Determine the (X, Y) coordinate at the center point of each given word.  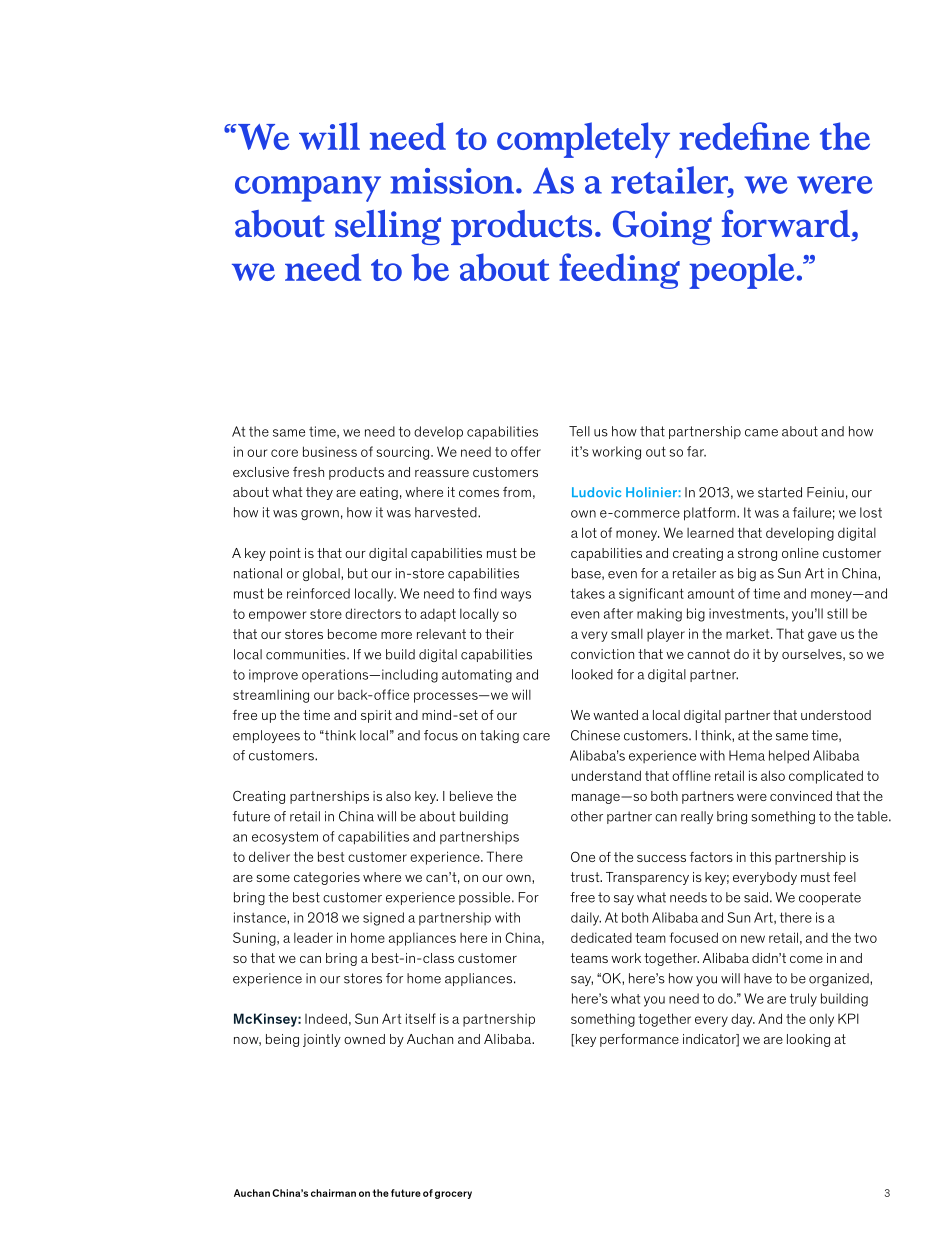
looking (808, 1040)
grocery (453, 1195)
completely (583, 140)
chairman (333, 1193)
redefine (744, 136)
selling (388, 227)
